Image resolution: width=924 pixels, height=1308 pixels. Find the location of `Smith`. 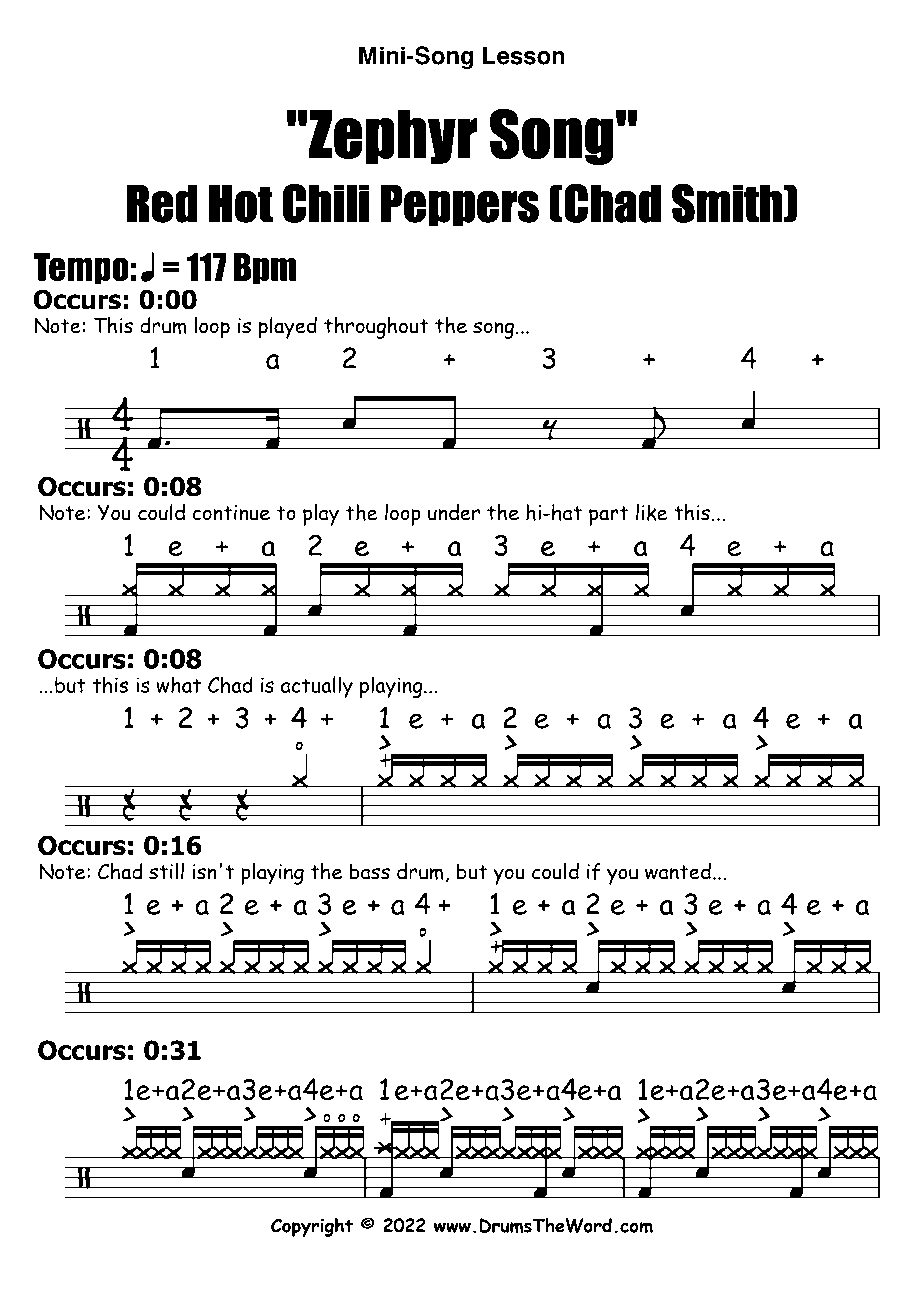

Smith is located at coordinates (727, 203).
